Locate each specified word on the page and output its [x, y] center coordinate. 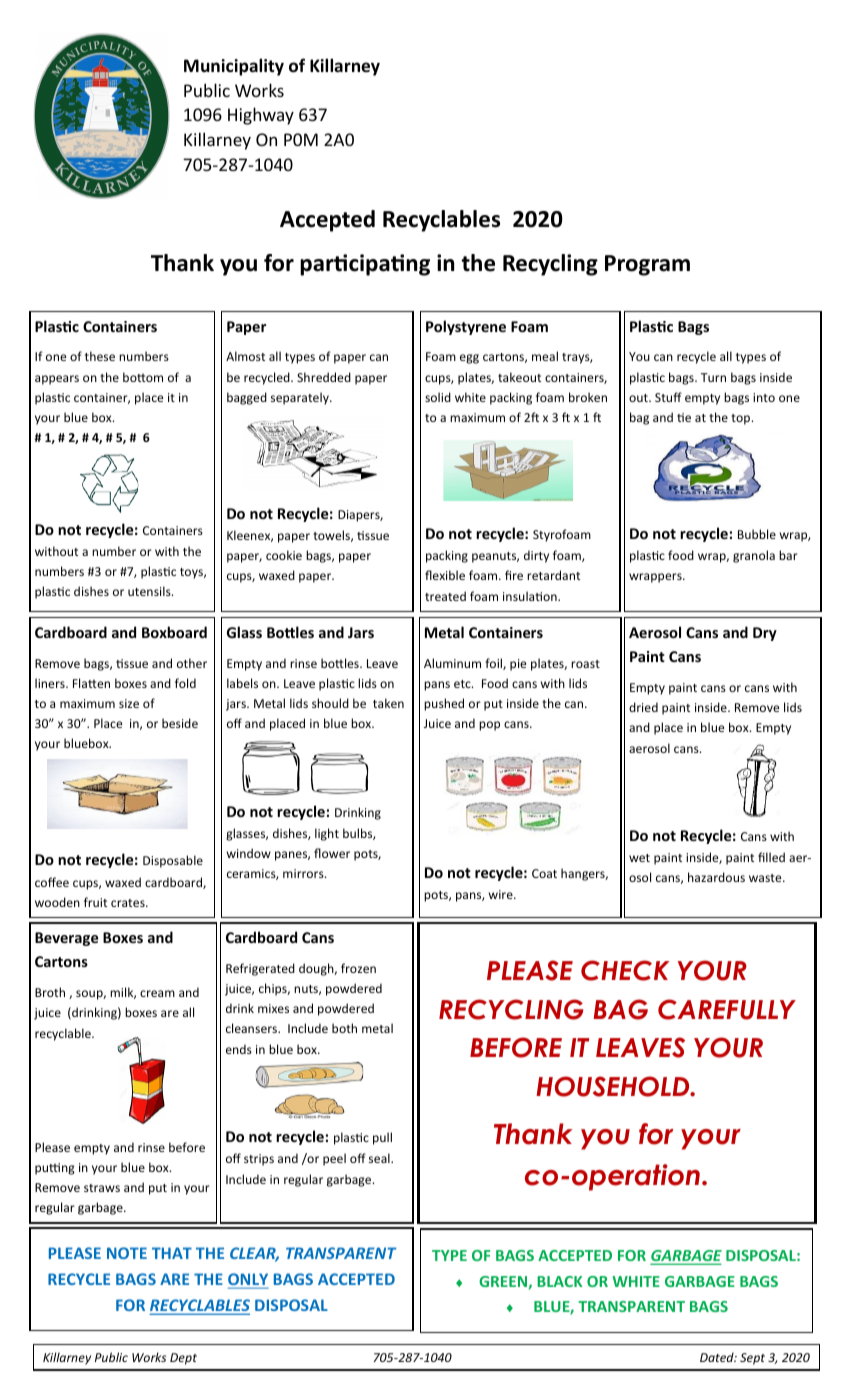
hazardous [716, 877]
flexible [445, 575]
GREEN [503, 1281]
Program [647, 265]
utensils [150, 591]
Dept [183, 1359]
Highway [261, 116]
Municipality [234, 67]
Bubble [757, 534]
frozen [358, 968]
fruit [95, 902]
